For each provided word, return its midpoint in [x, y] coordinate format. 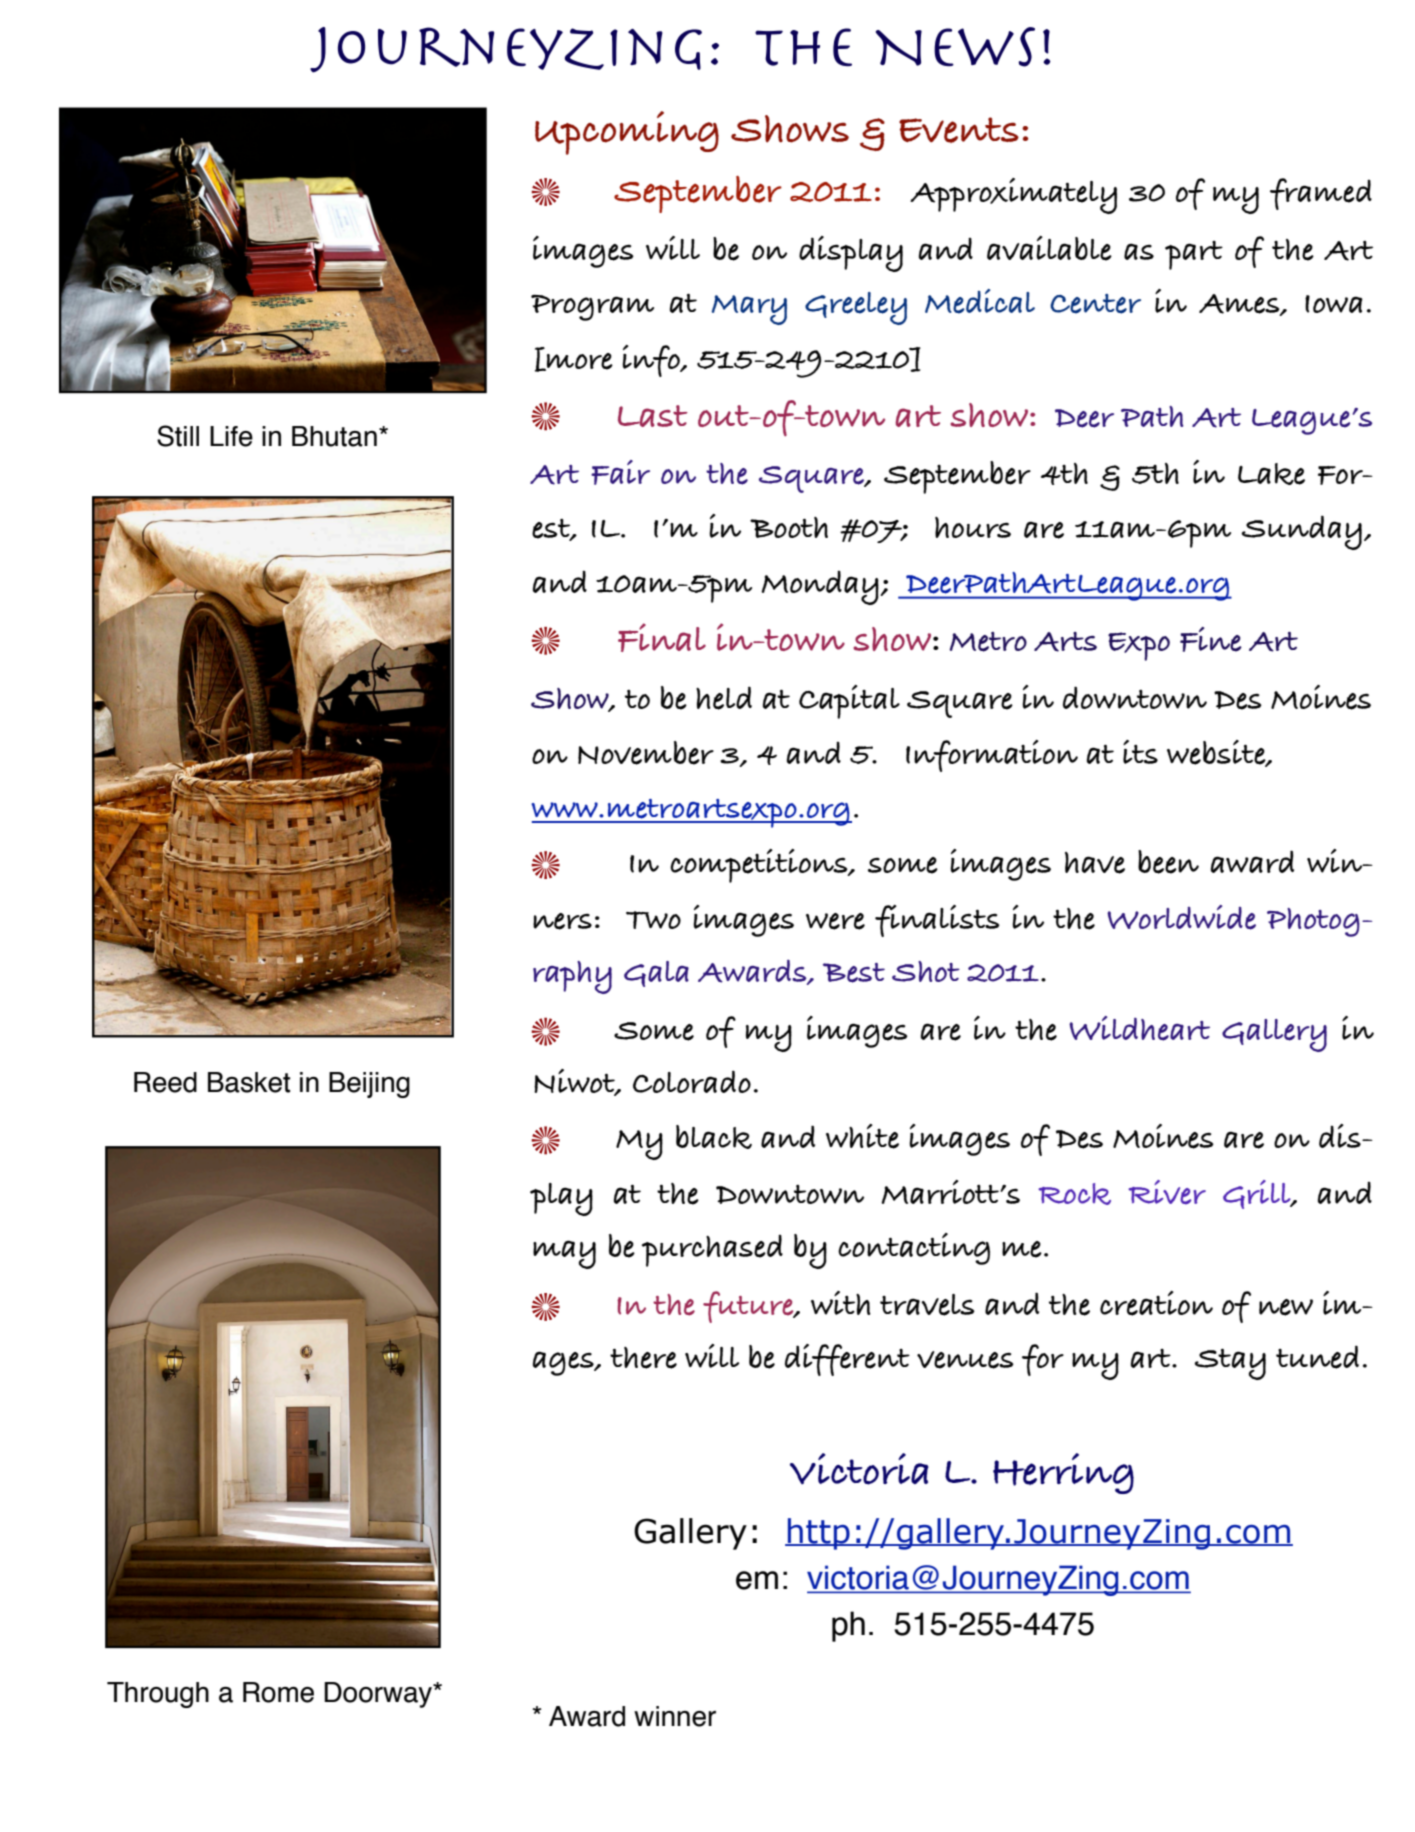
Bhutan [334, 436]
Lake [1271, 474]
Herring [1063, 1473]
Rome [278, 1692]
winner [675, 1716]
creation [1156, 1303]
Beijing [369, 1085]
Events [959, 130]
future [749, 1307]
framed [1321, 194]
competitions [760, 866]
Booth [789, 527]
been [1168, 862]
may [564, 1254]
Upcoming [627, 133]
